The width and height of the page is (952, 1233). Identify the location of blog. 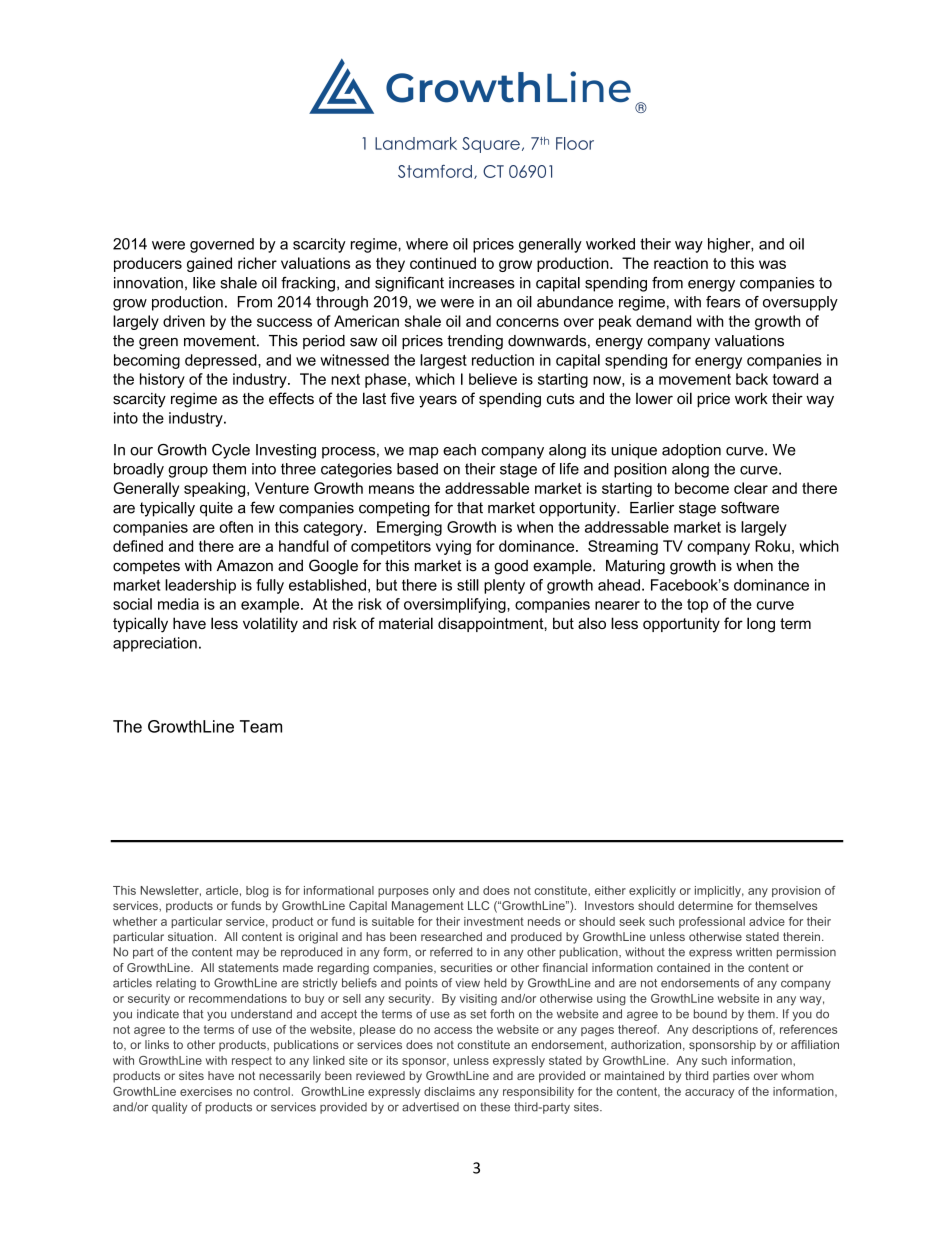
(257, 892).
